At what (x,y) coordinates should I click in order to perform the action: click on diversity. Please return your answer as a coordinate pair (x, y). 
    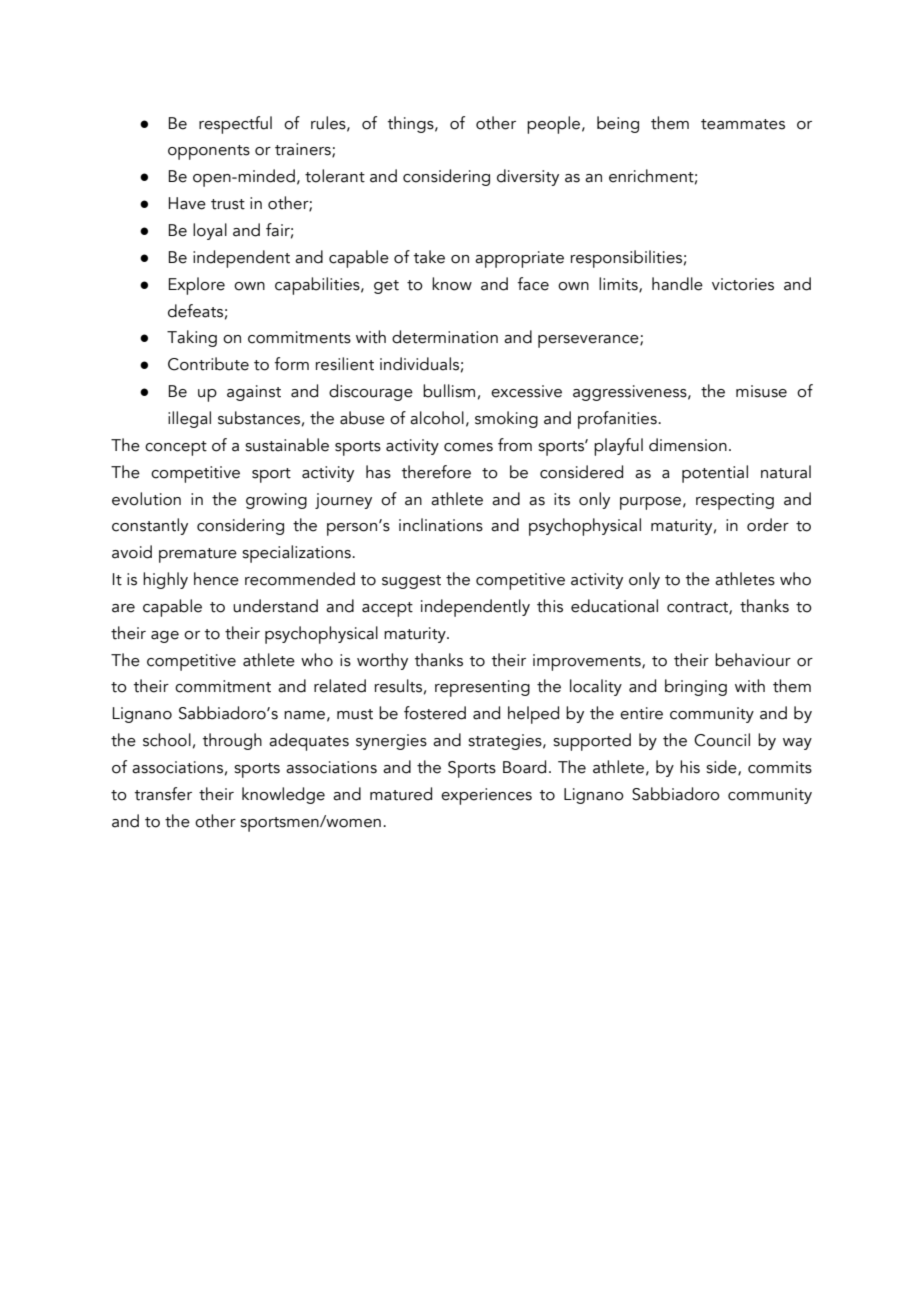
    Looking at the image, I should click on (528, 177).
